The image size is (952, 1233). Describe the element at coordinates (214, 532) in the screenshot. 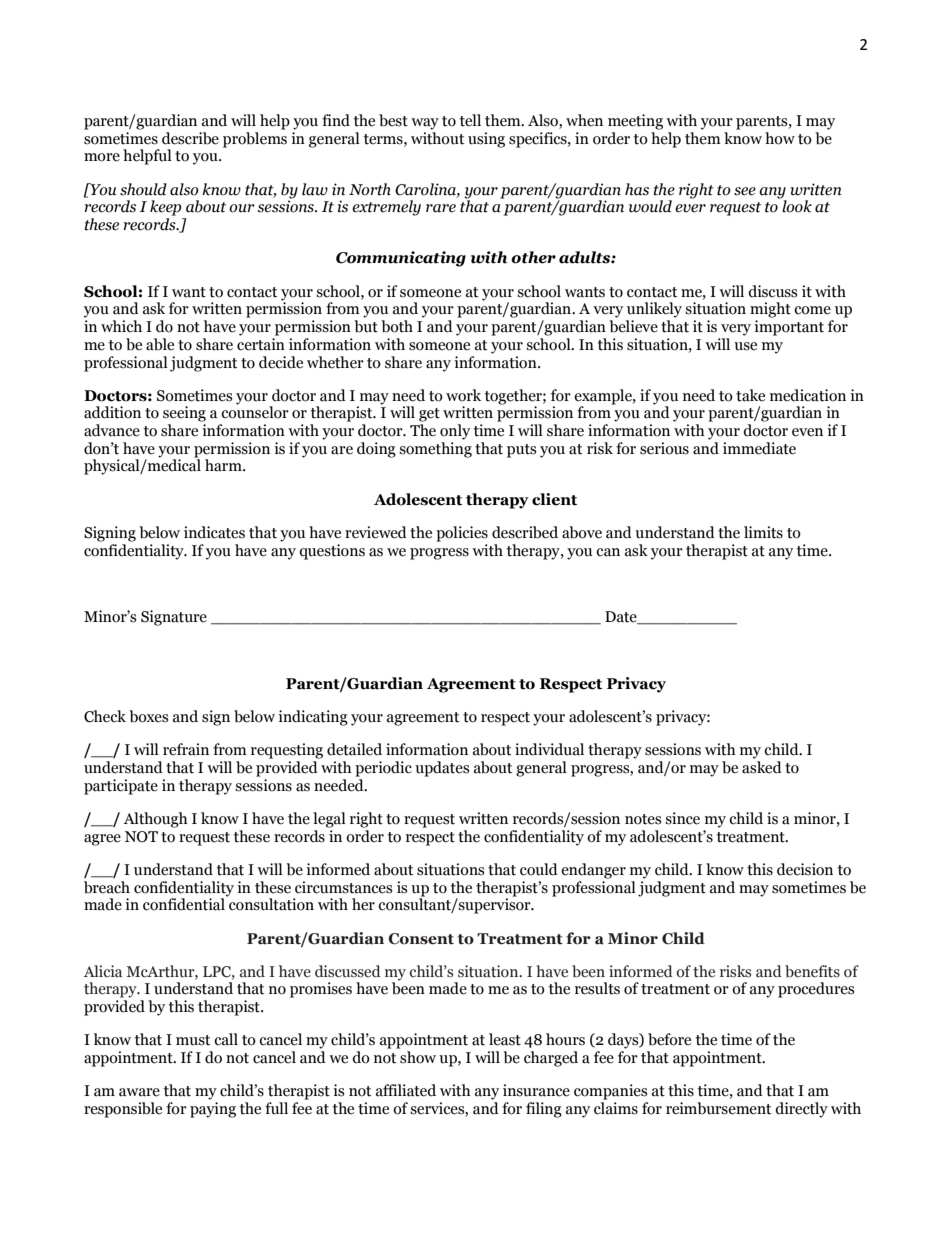

I see `indicates` at that location.
